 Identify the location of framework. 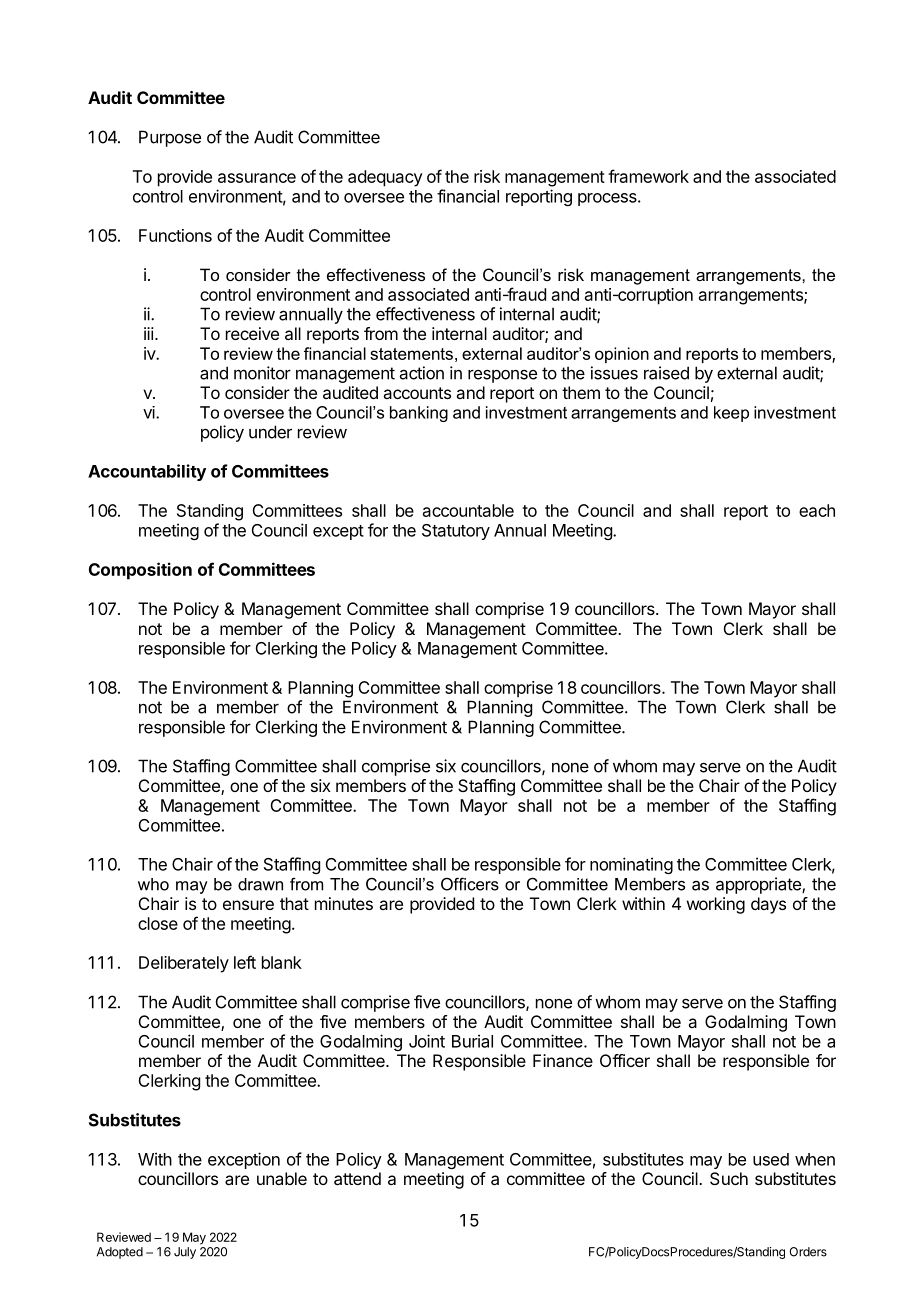
(648, 176).
